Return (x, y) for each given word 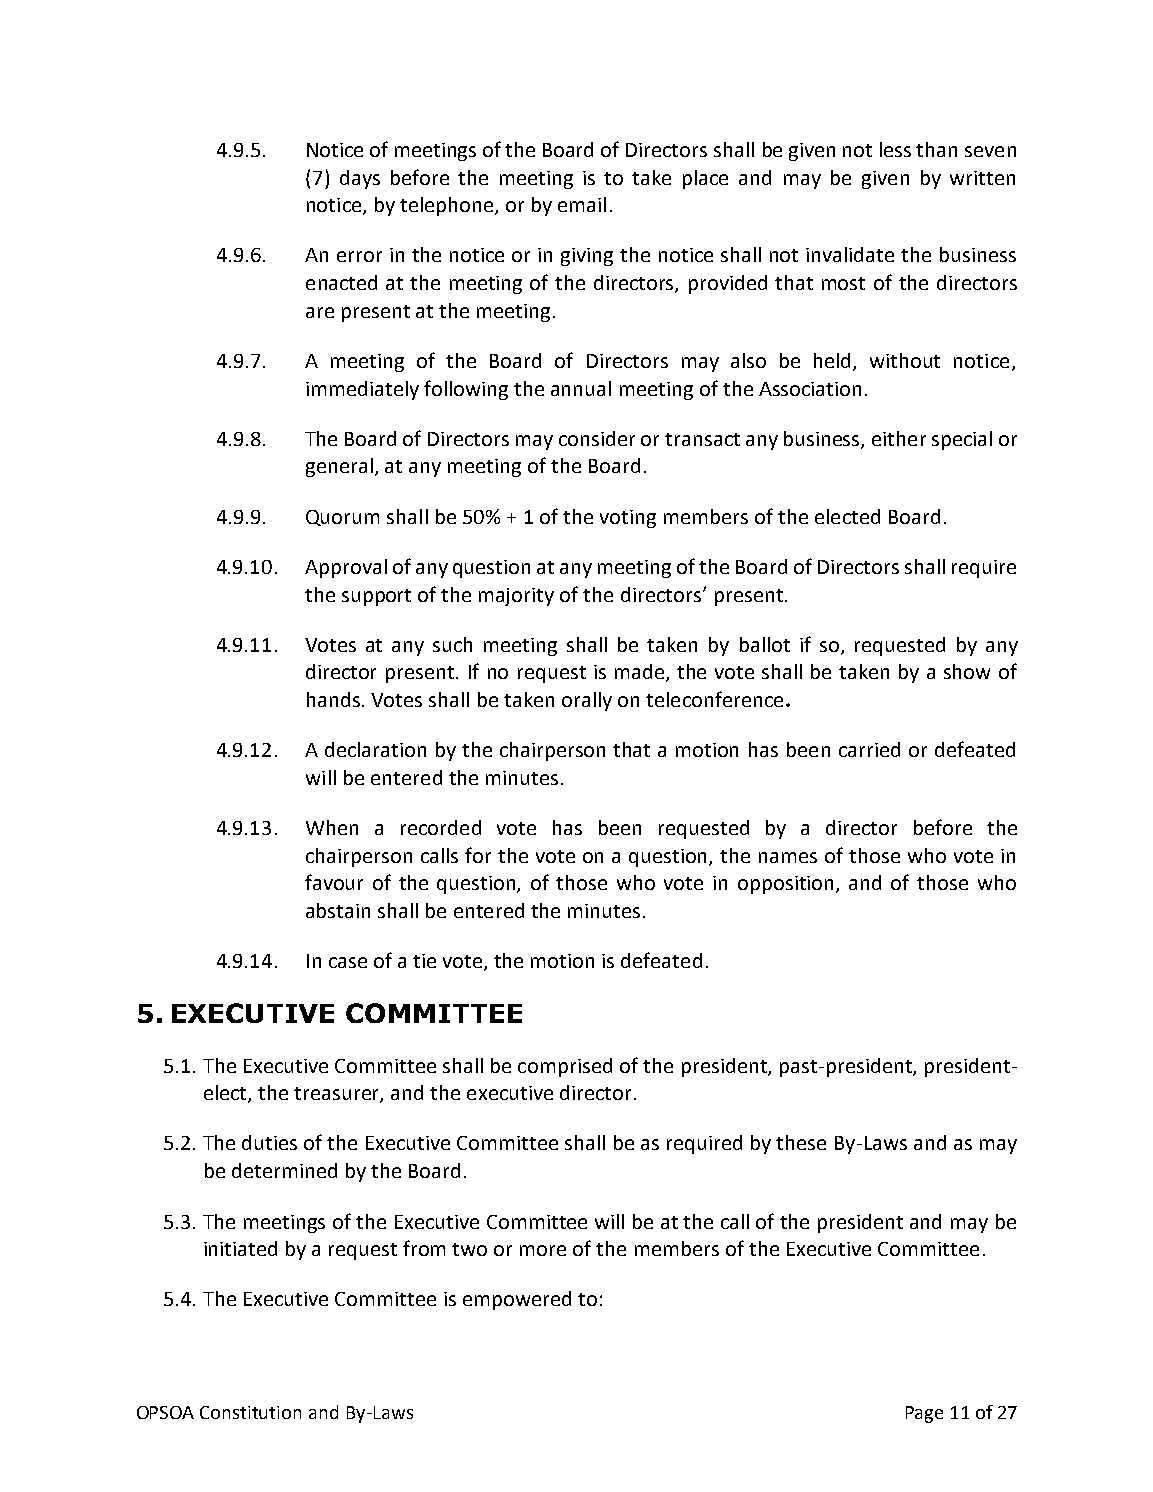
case (348, 962)
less (895, 149)
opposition (787, 885)
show (967, 671)
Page (924, 1414)
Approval (346, 568)
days (360, 179)
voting (628, 519)
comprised (565, 1067)
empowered (517, 1300)
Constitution (250, 1412)
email (582, 204)
